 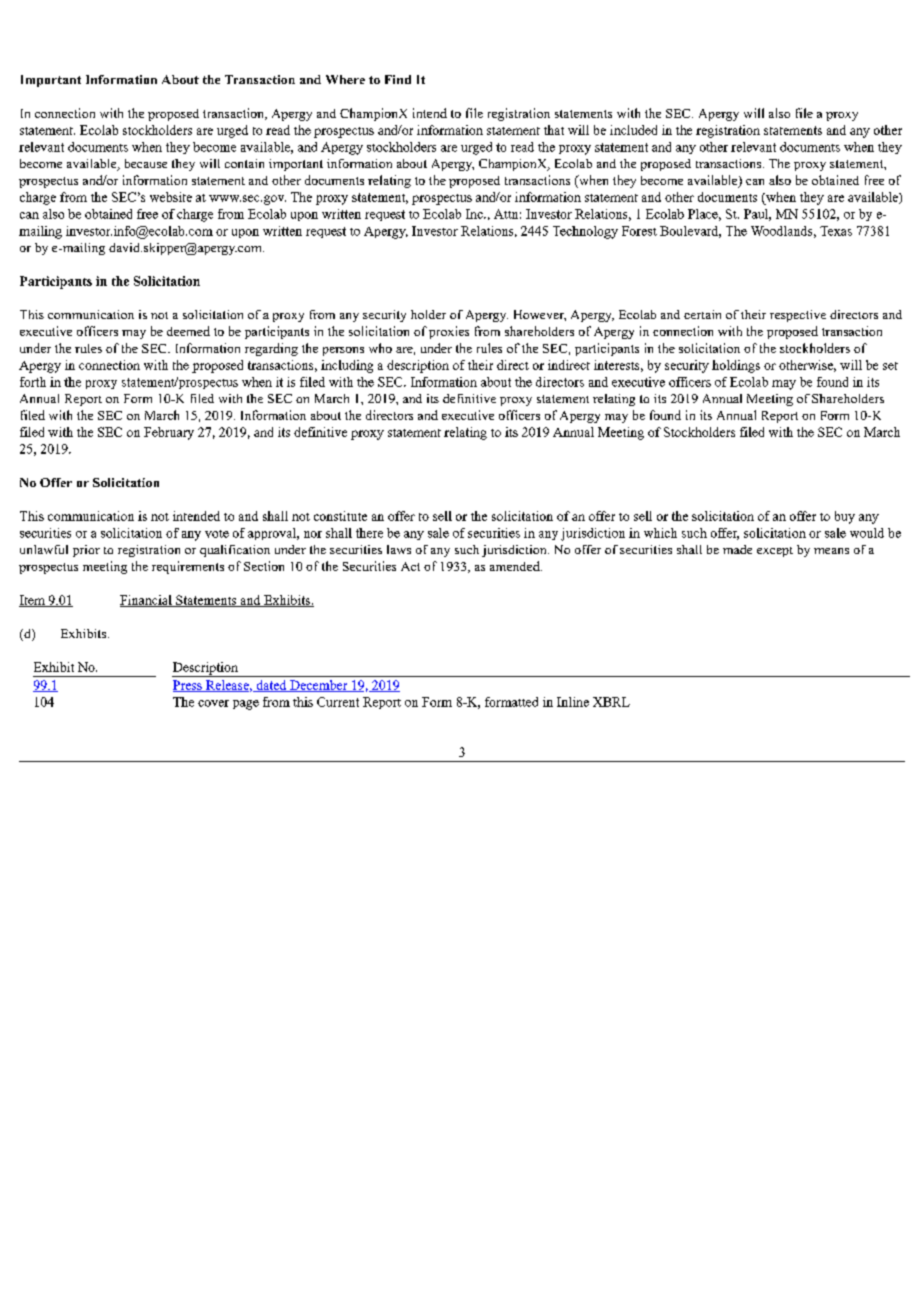 I want to click on included, so click(x=633, y=130).
